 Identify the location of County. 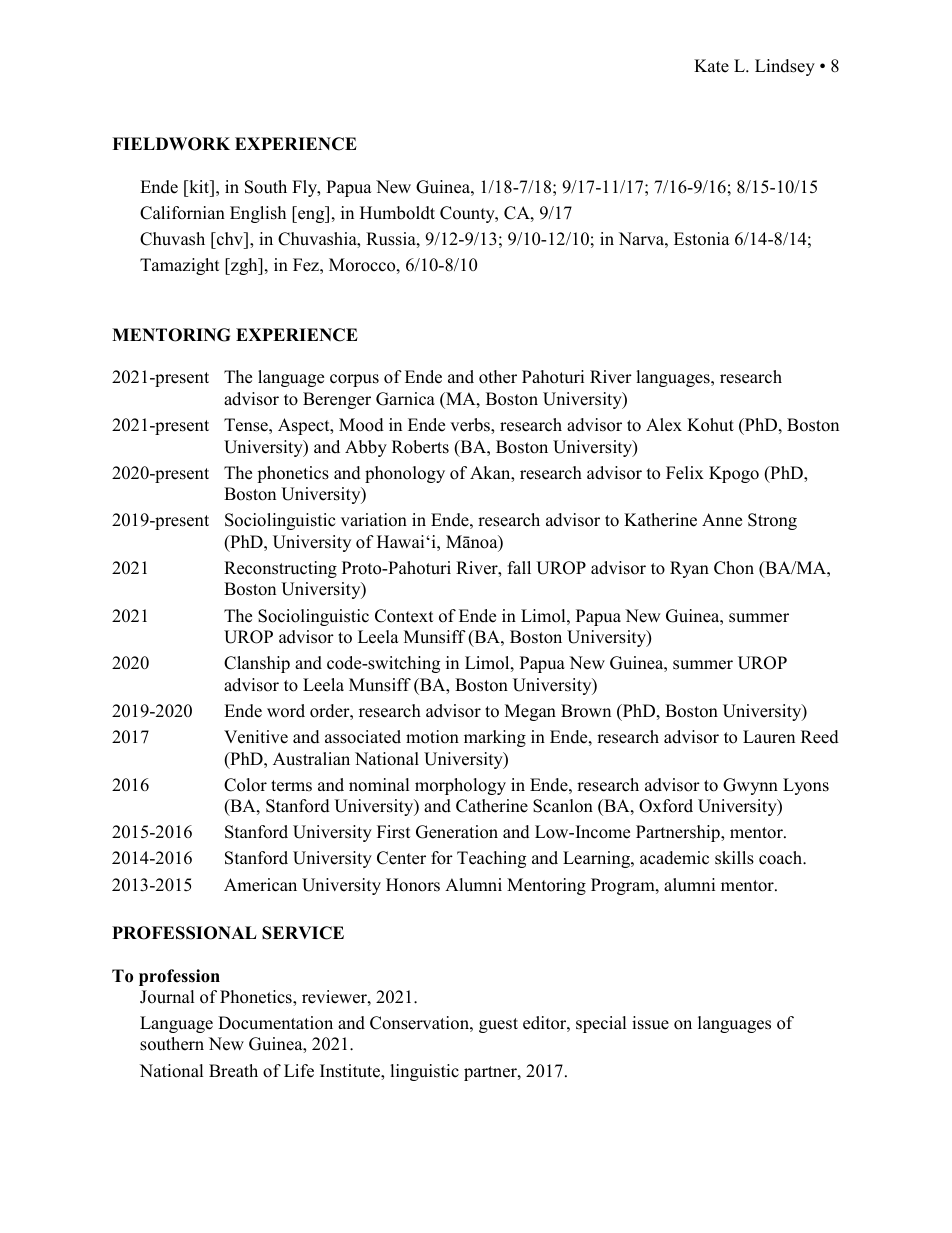
(468, 214).
